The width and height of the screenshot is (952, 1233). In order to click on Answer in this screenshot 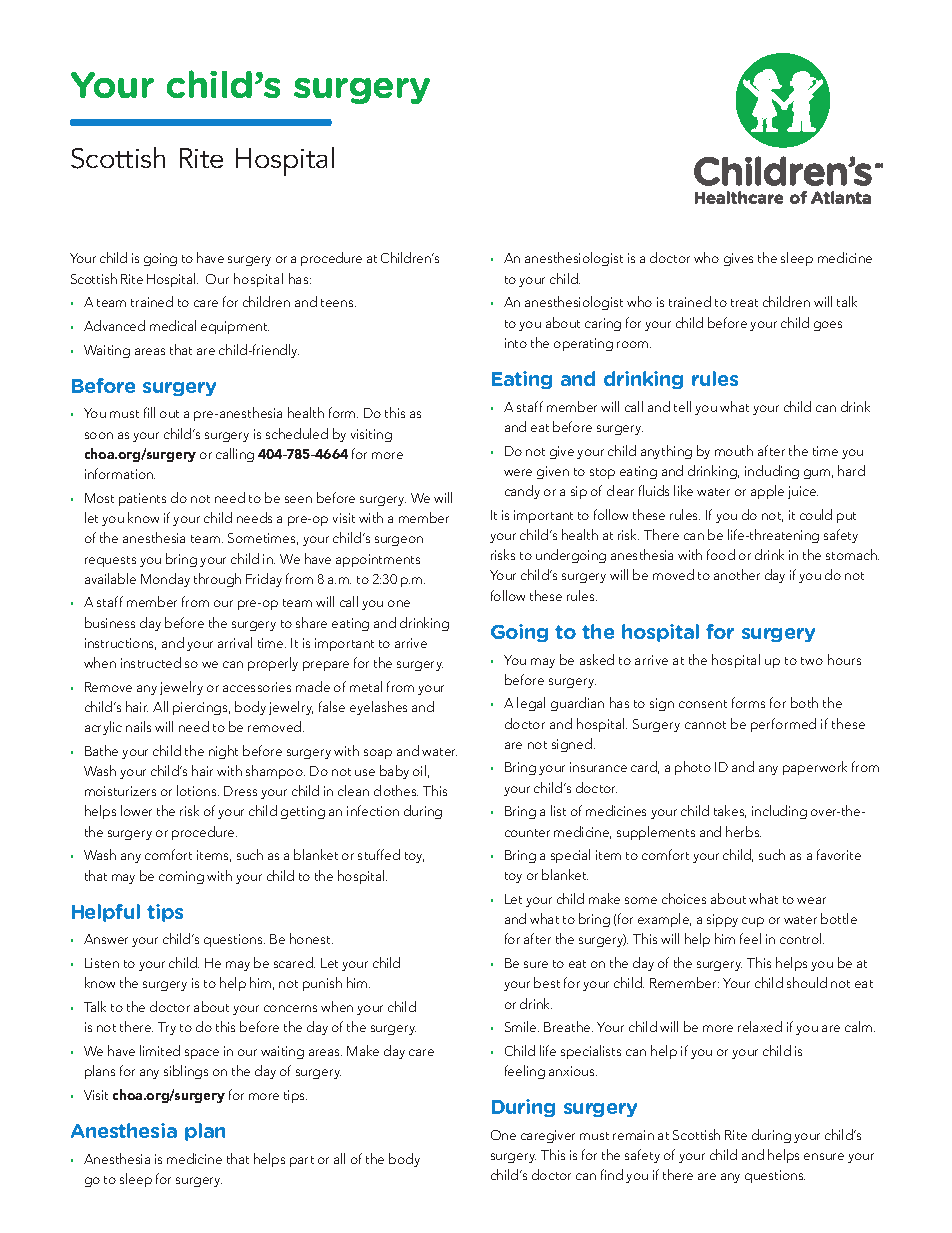, I will do `click(106, 939)`.
